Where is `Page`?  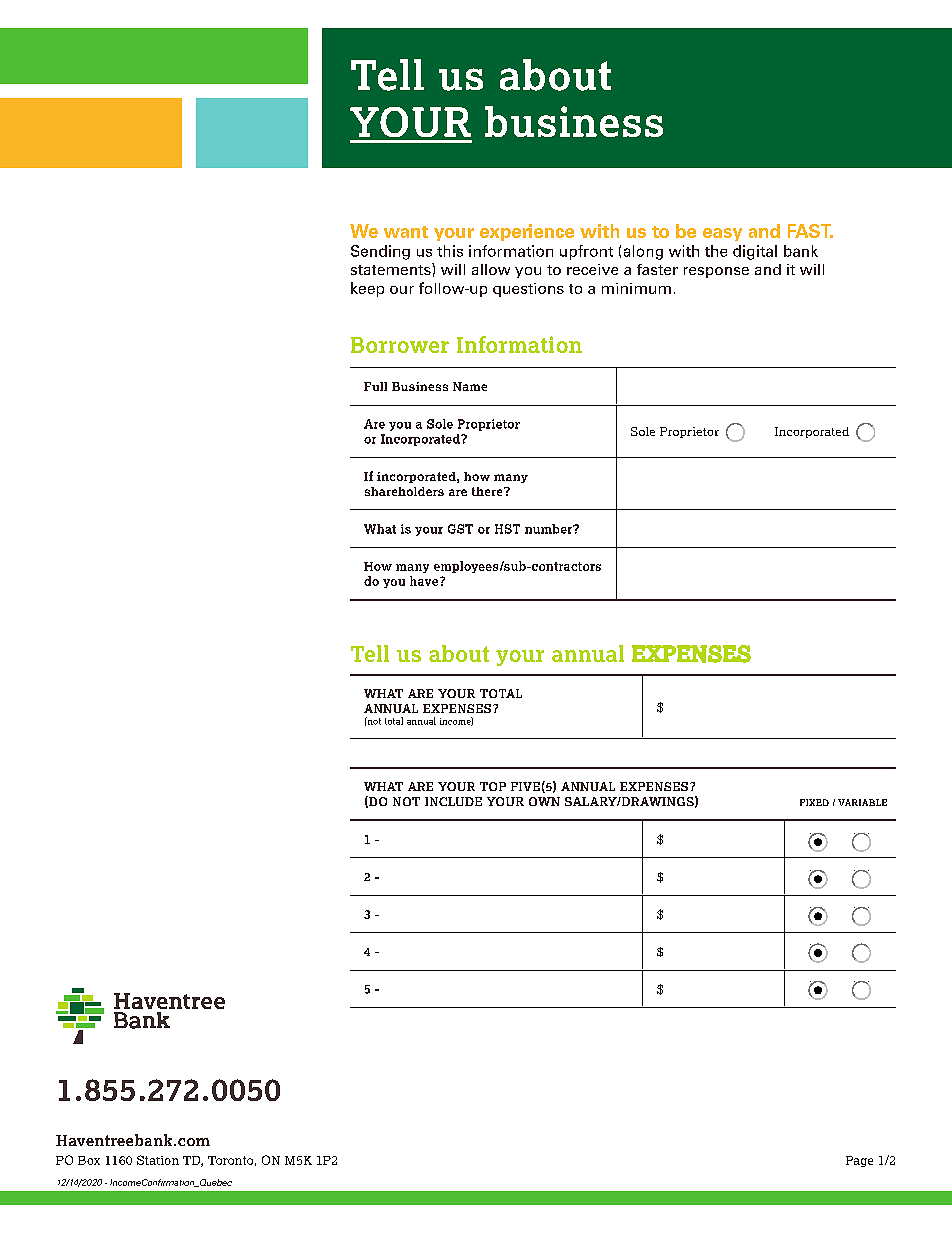
Page is located at coordinates (859, 1161).
